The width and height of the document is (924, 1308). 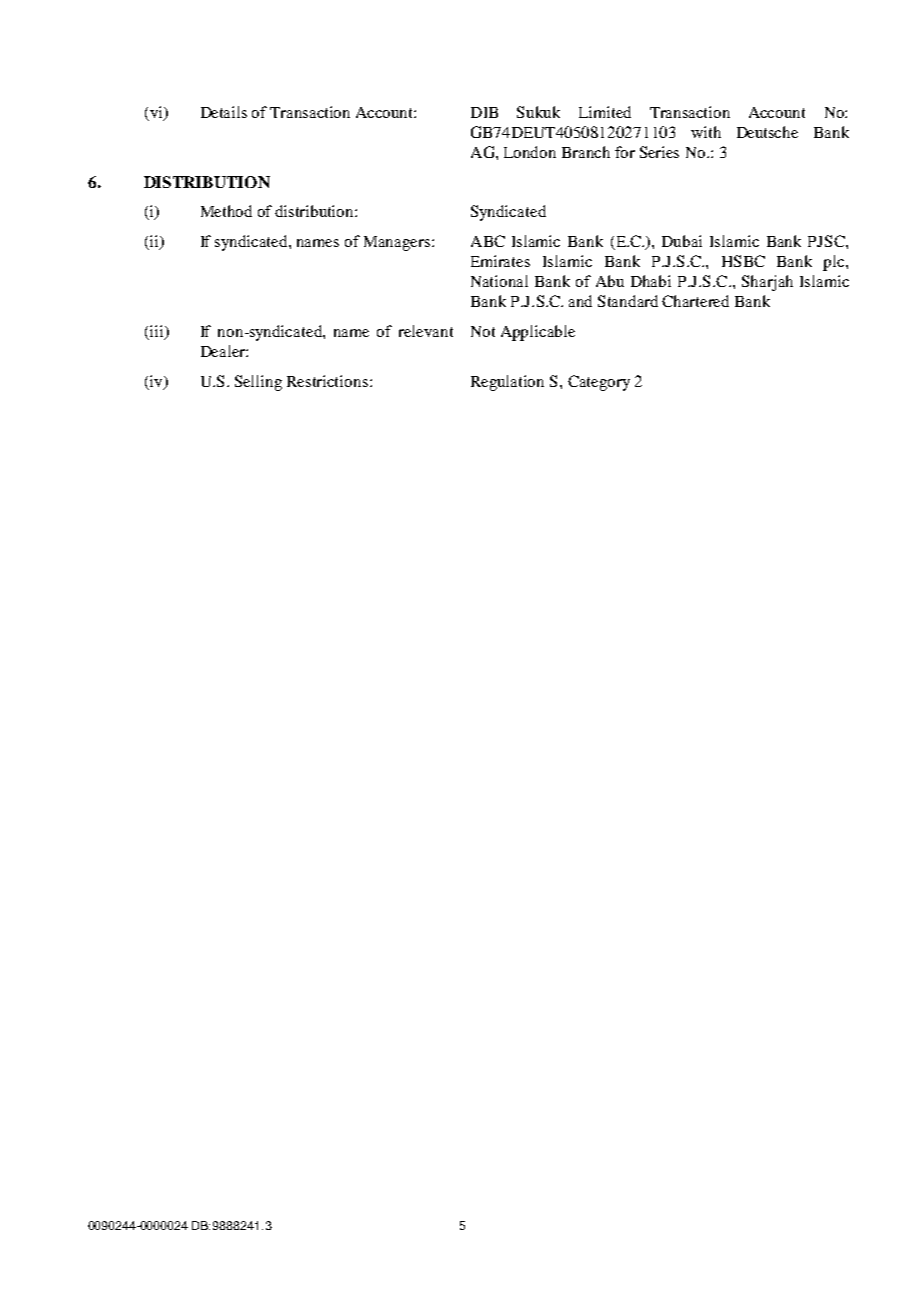 I want to click on with, so click(x=706, y=132).
